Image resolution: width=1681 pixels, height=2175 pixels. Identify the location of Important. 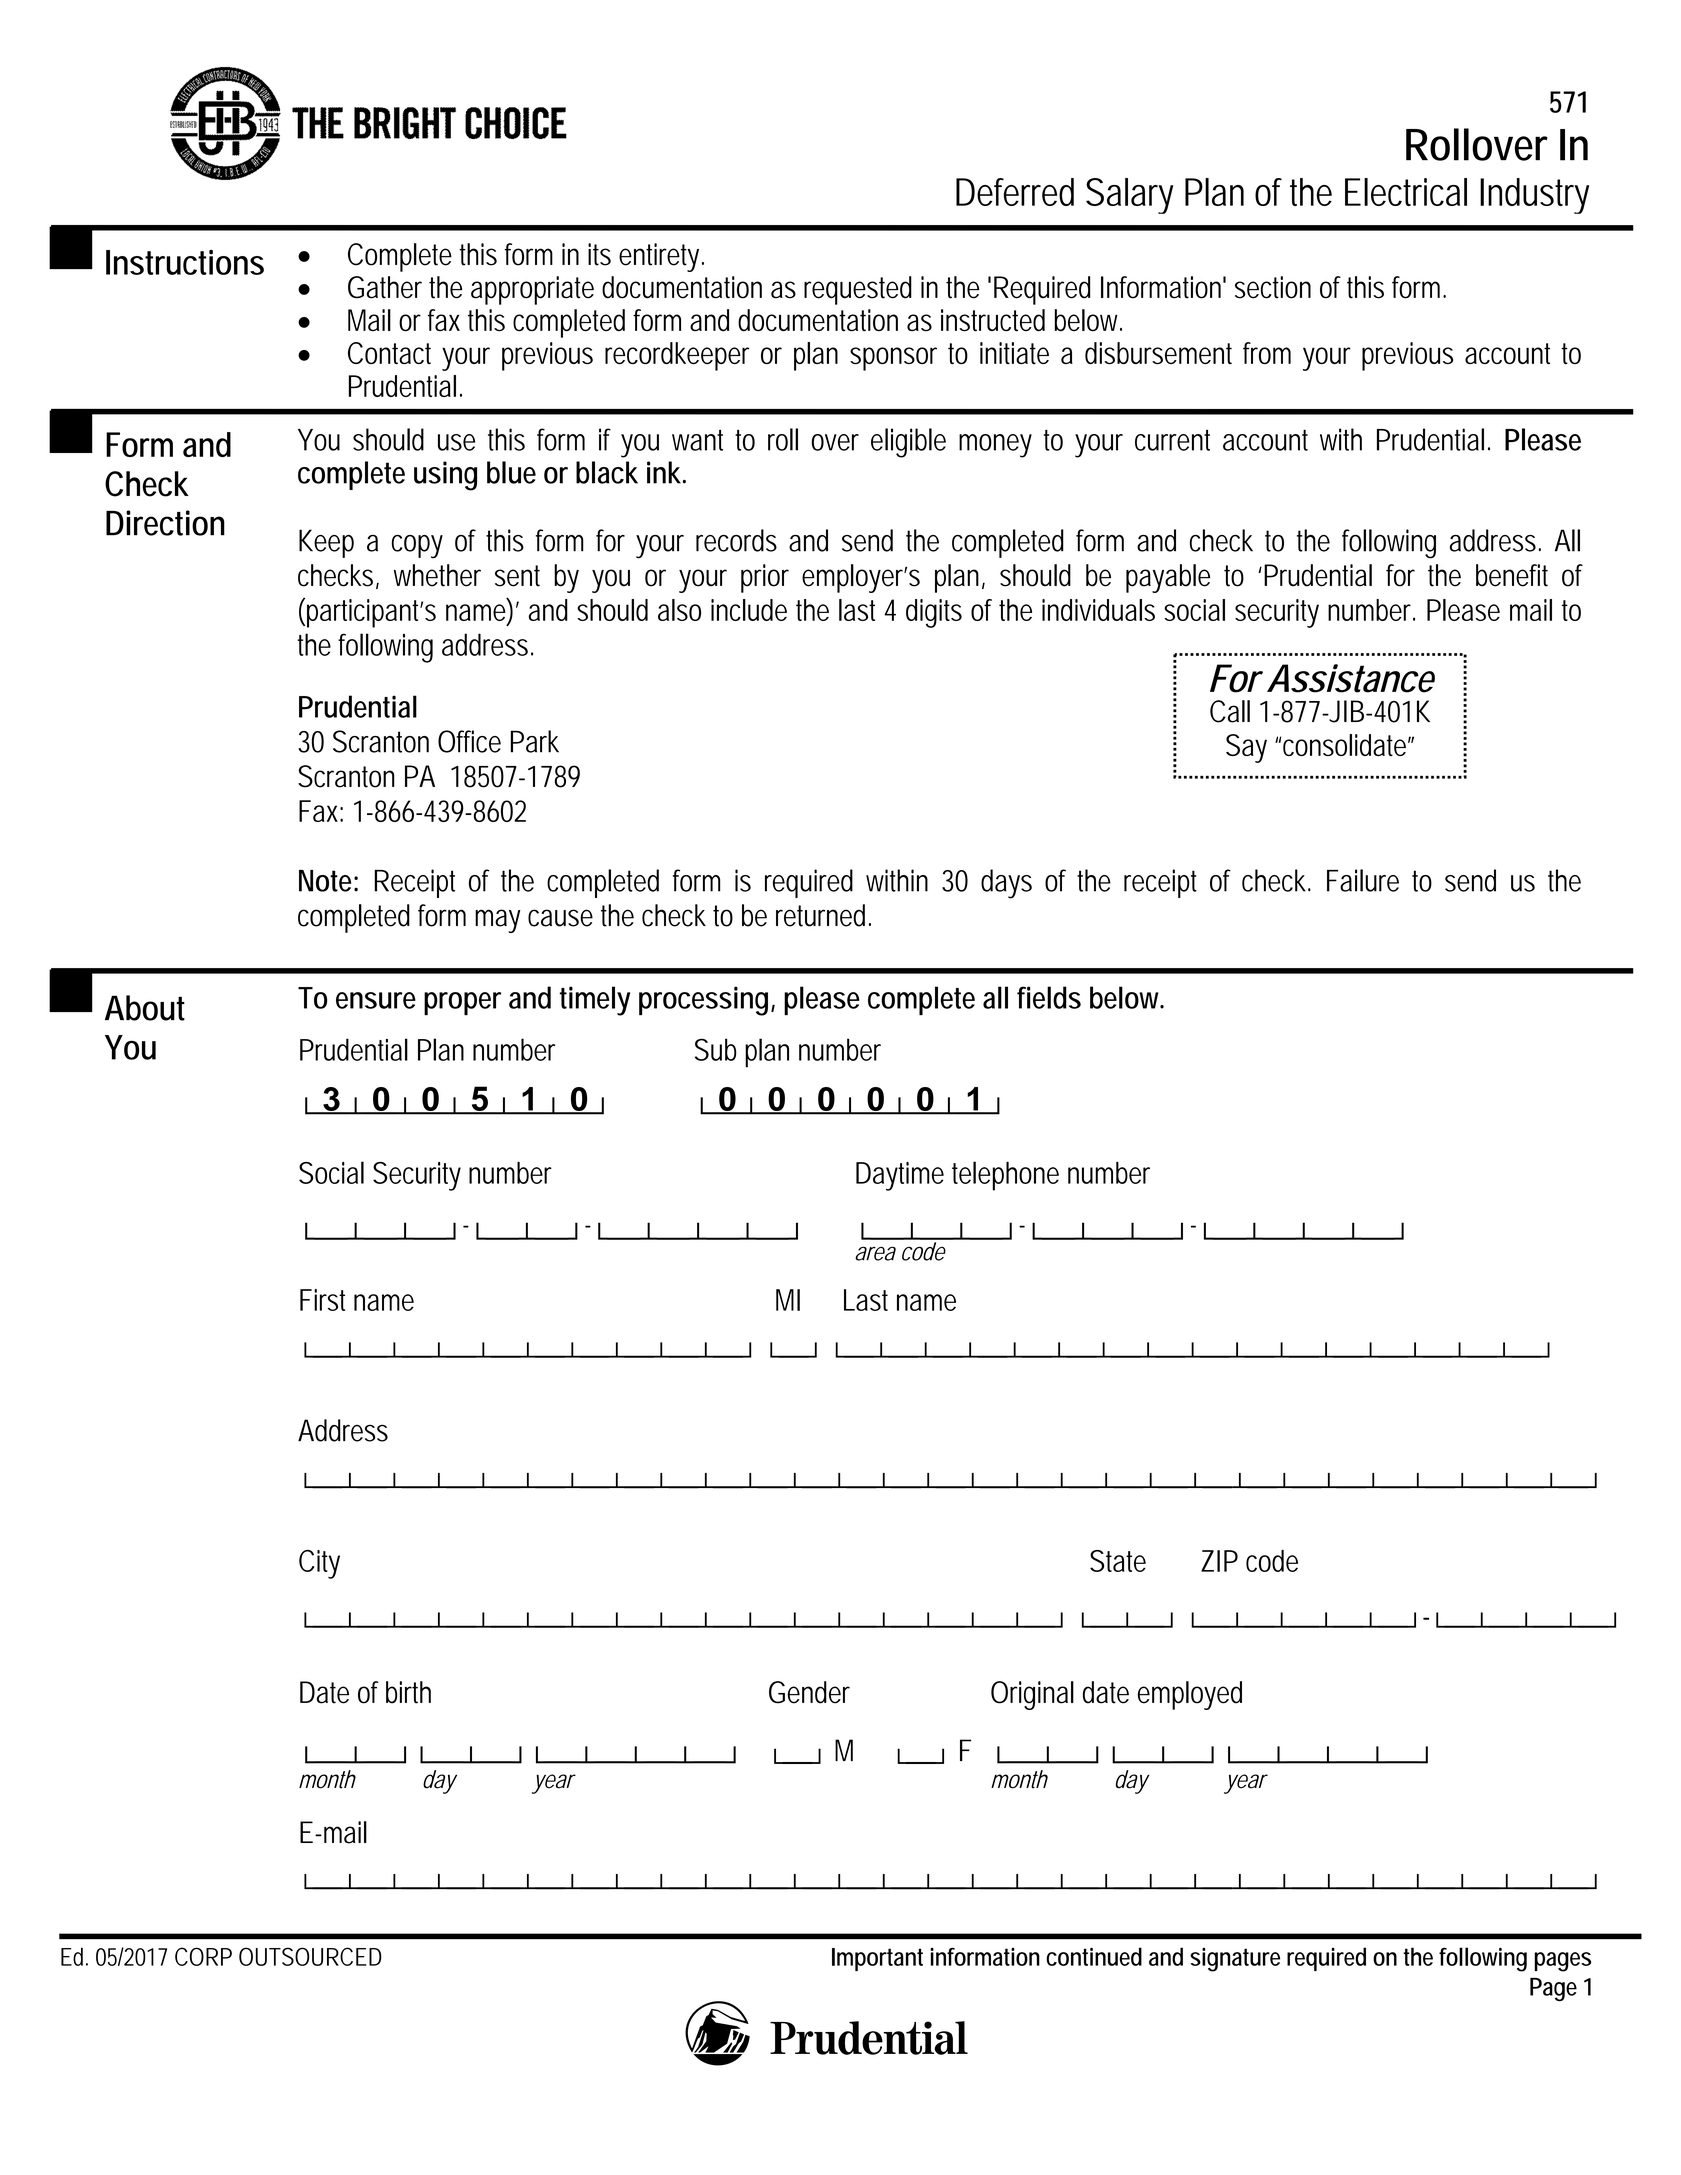
(877, 1959).
